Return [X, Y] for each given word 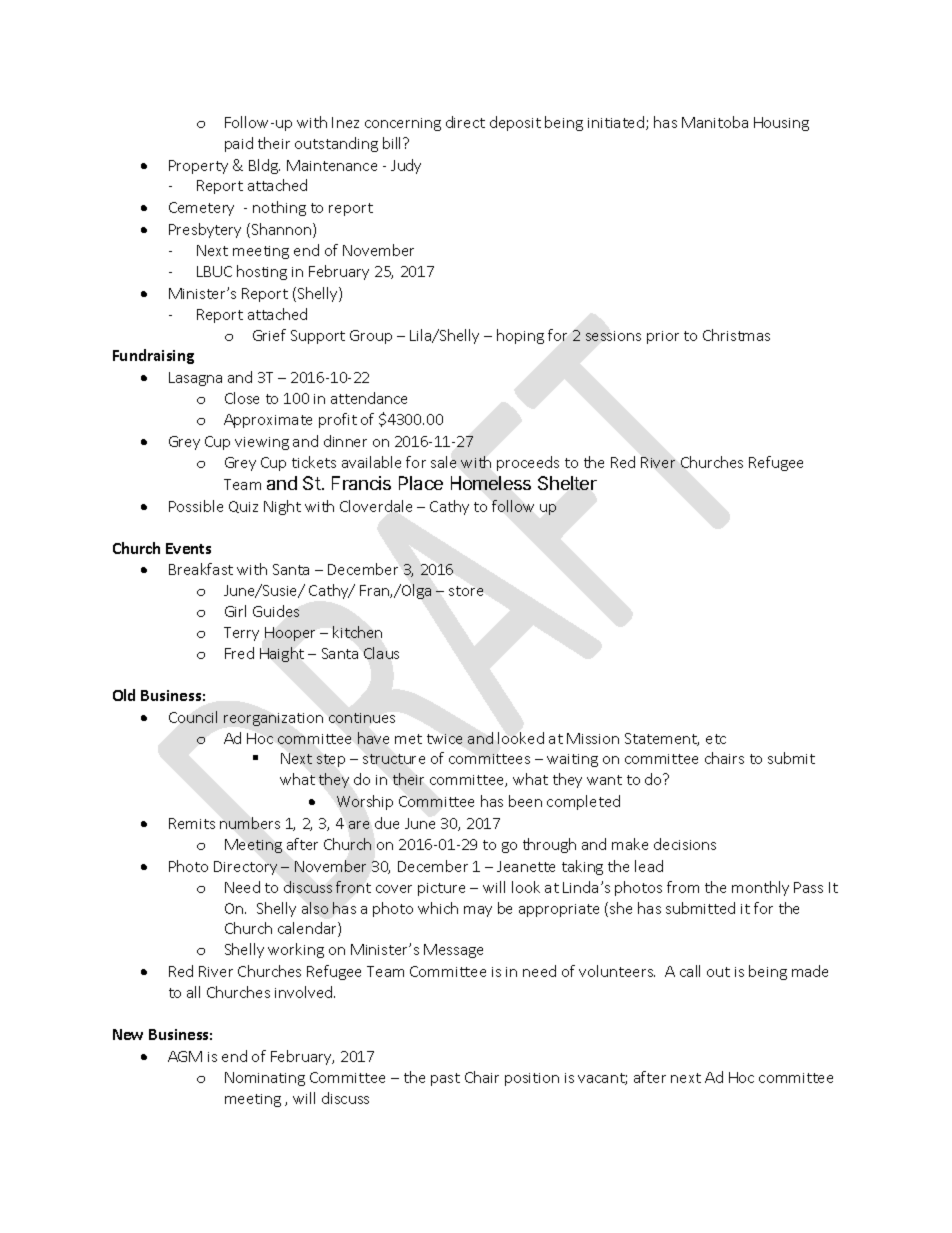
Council [193, 717]
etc [716, 739]
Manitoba [715, 122]
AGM [185, 1056]
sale [443, 462]
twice [444, 739]
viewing [262, 443]
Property [198, 167]
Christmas [736, 335]
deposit [515, 123]
